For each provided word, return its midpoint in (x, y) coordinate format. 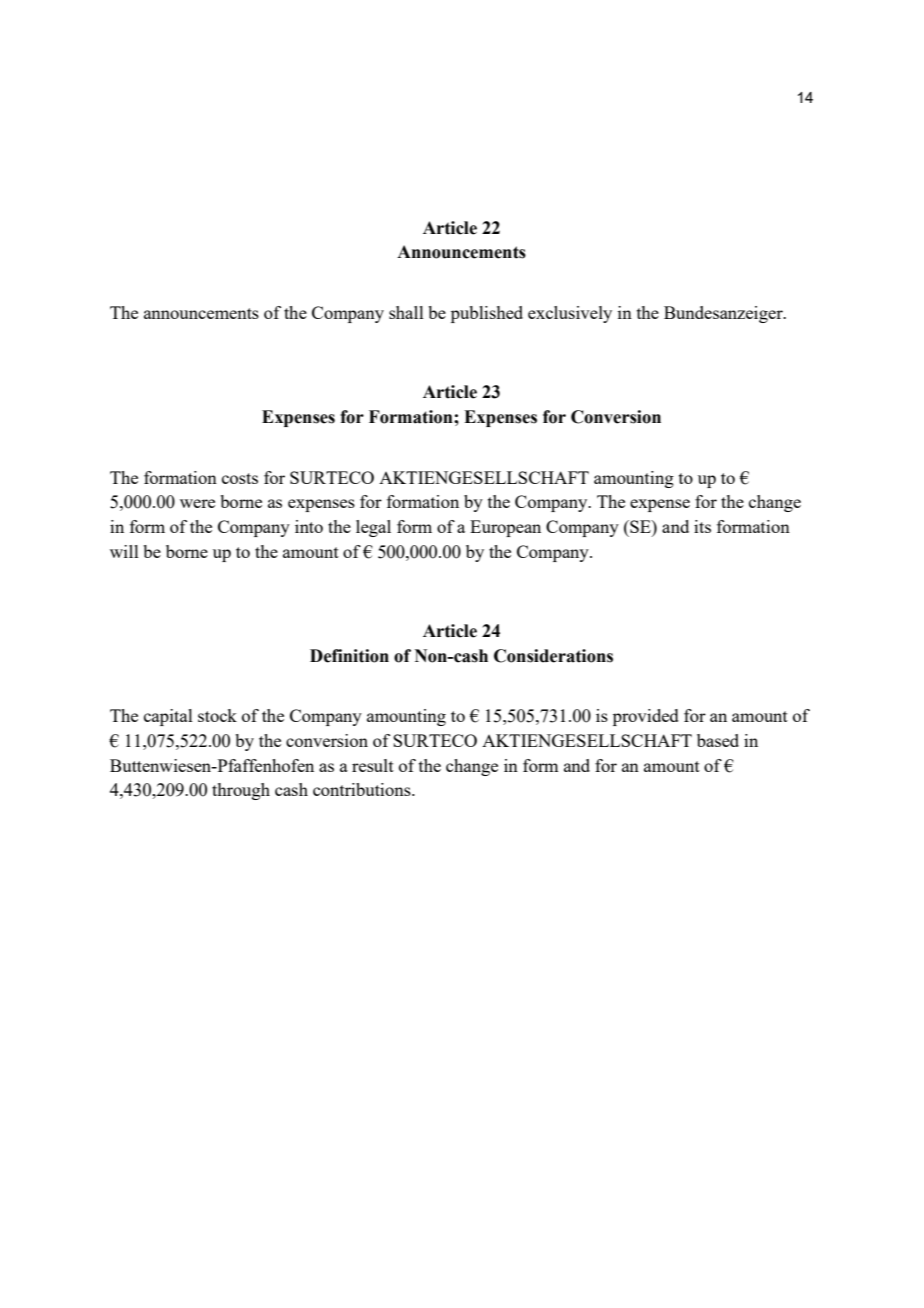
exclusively (570, 314)
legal (373, 528)
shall (406, 312)
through (241, 791)
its (702, 526)
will (124, 551)
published (487, 314)
